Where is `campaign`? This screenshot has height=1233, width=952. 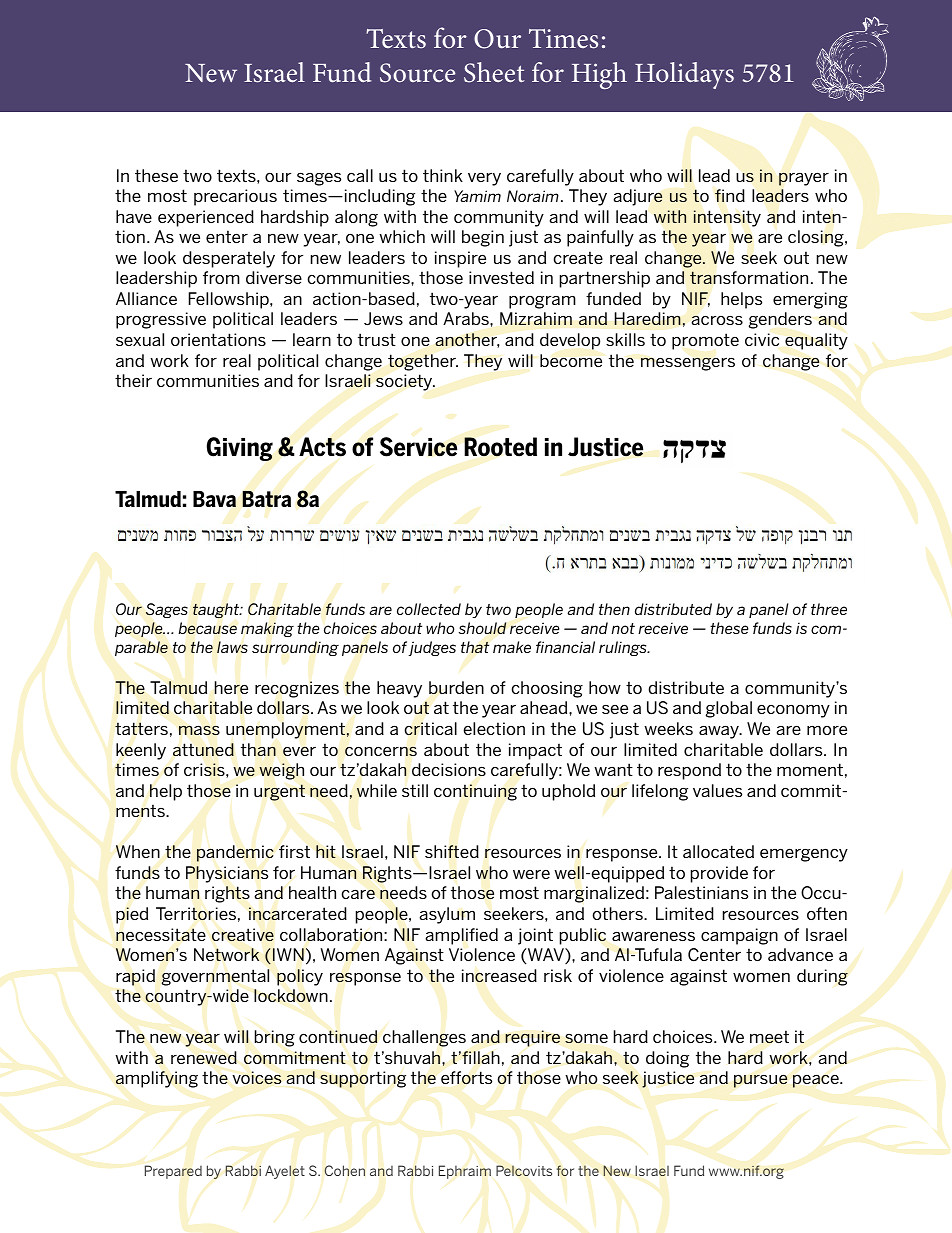
campaign is located at coordinates (739, 936).
